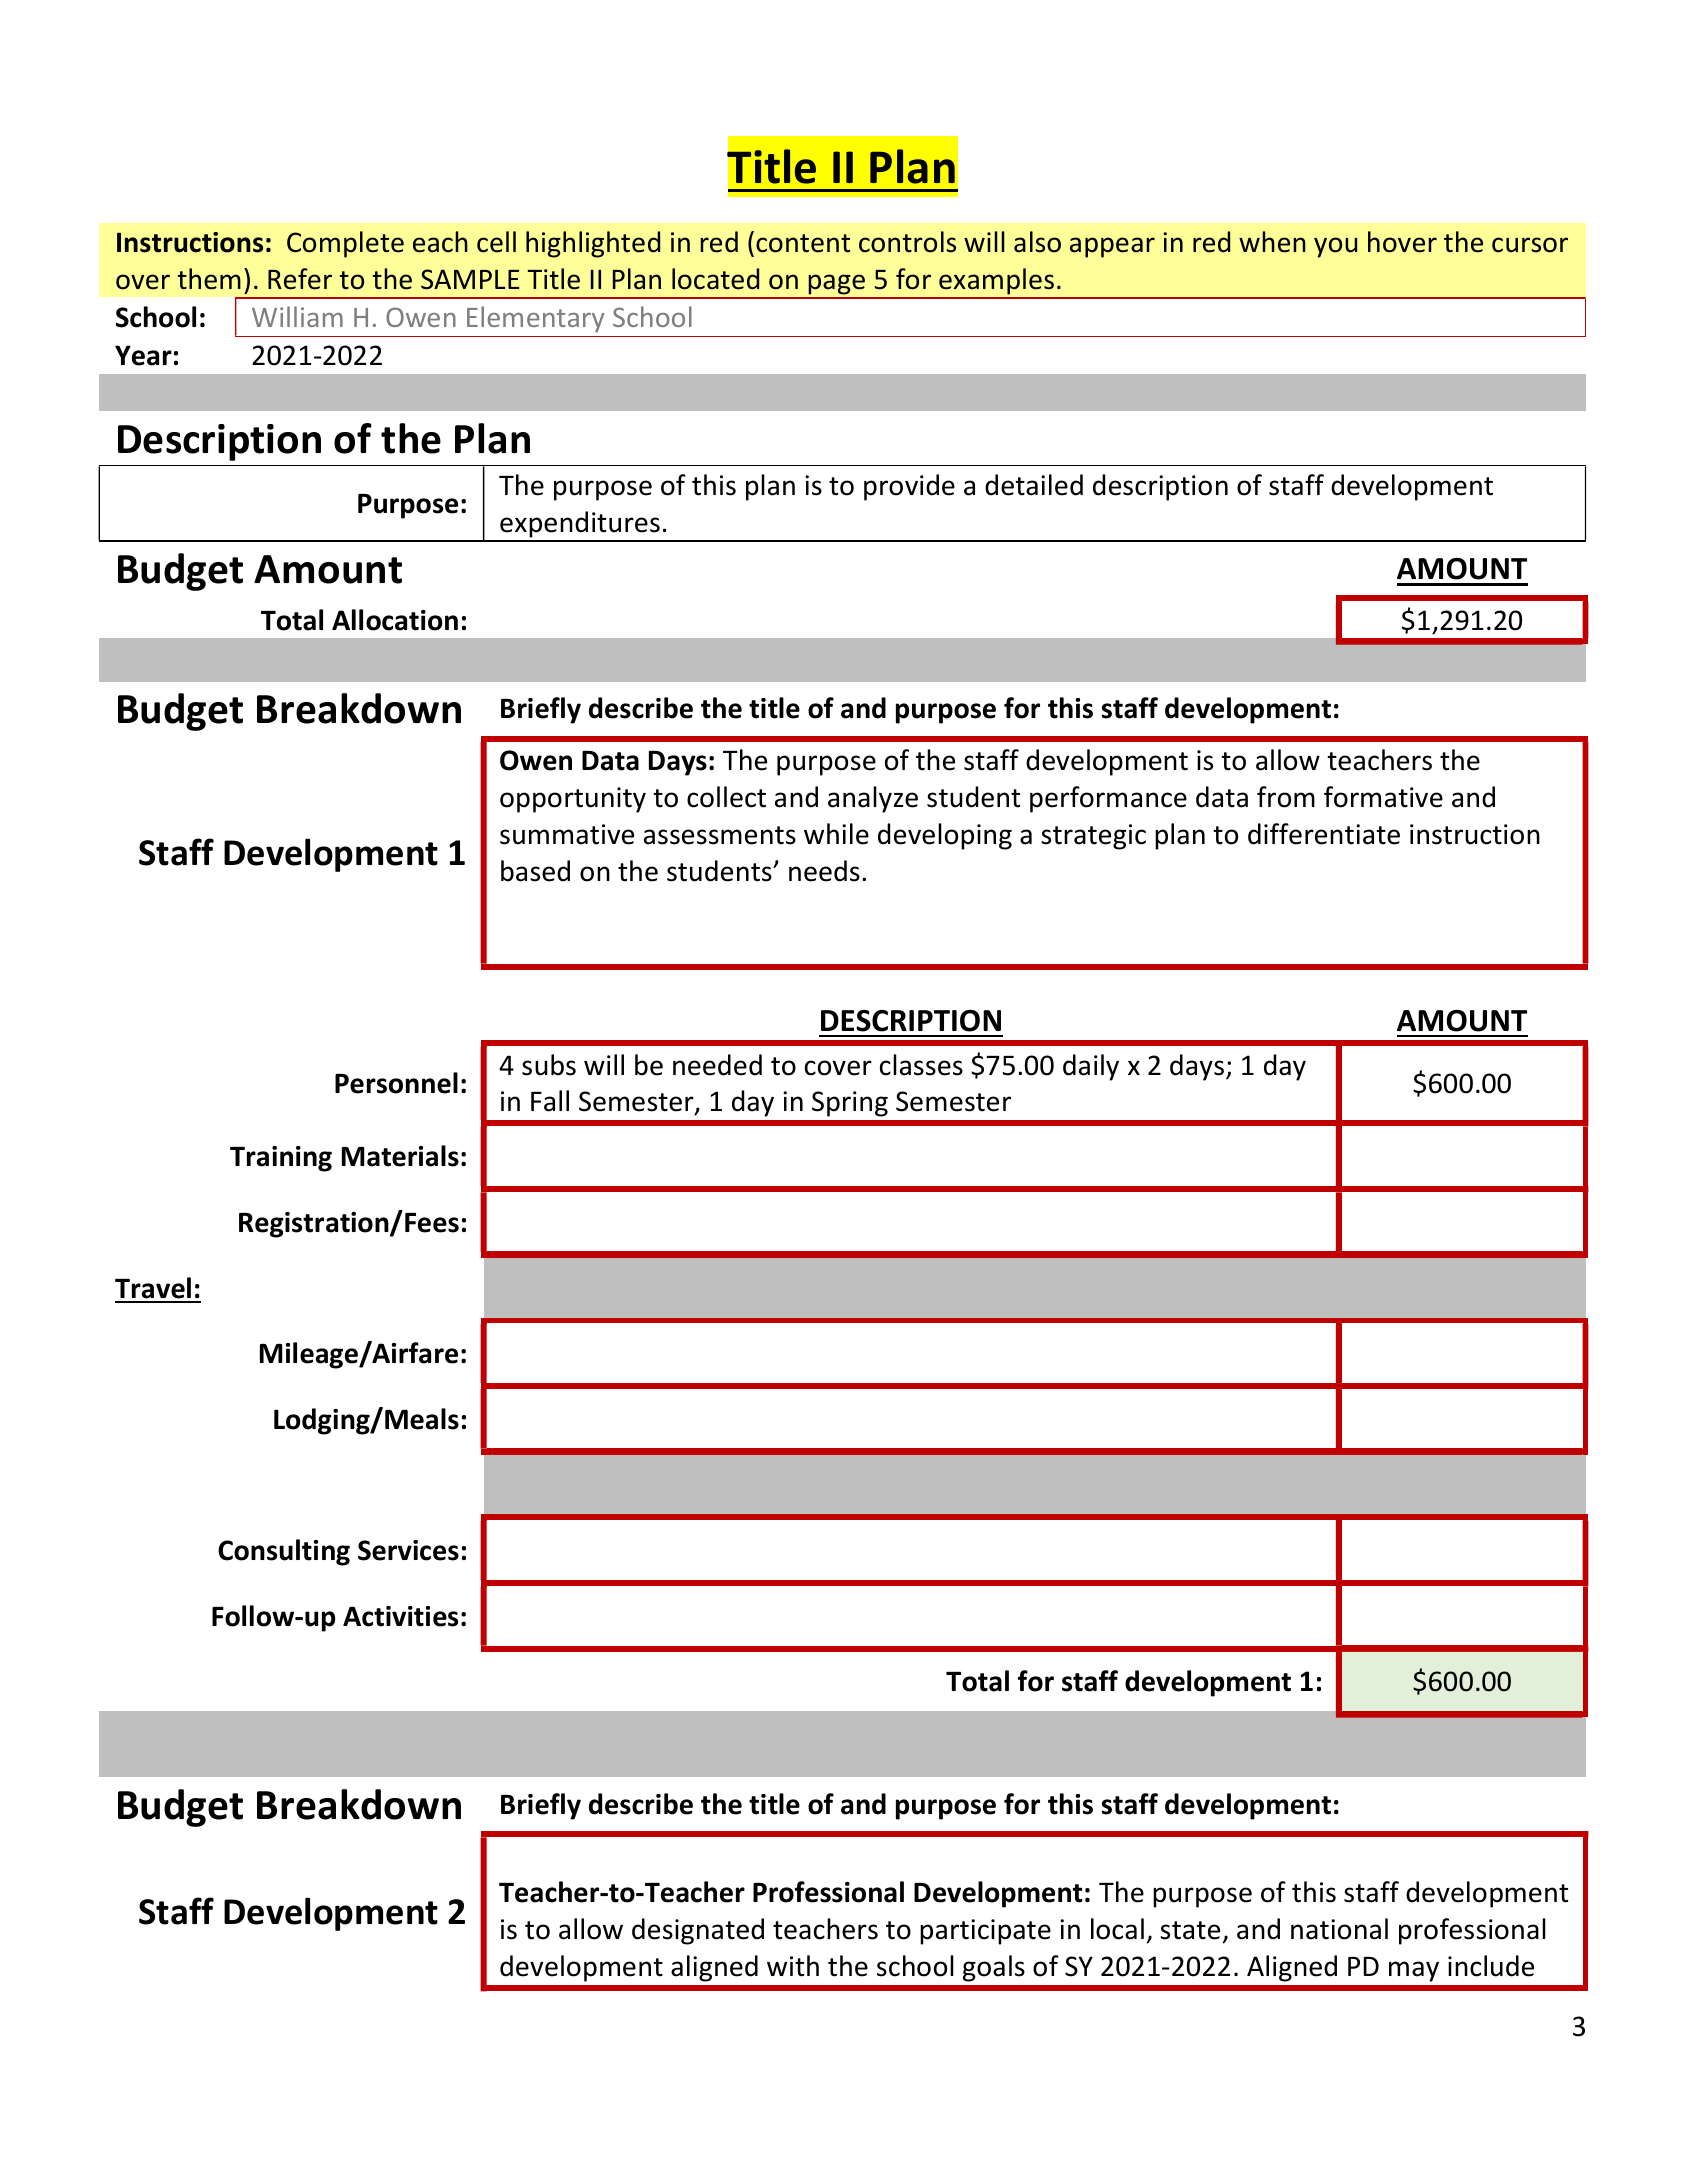 This page has height=2181, width=1686. What do you see at coordinates (395, 620) in the page?
I see `Allocation` at bounding box center [395, 620].
